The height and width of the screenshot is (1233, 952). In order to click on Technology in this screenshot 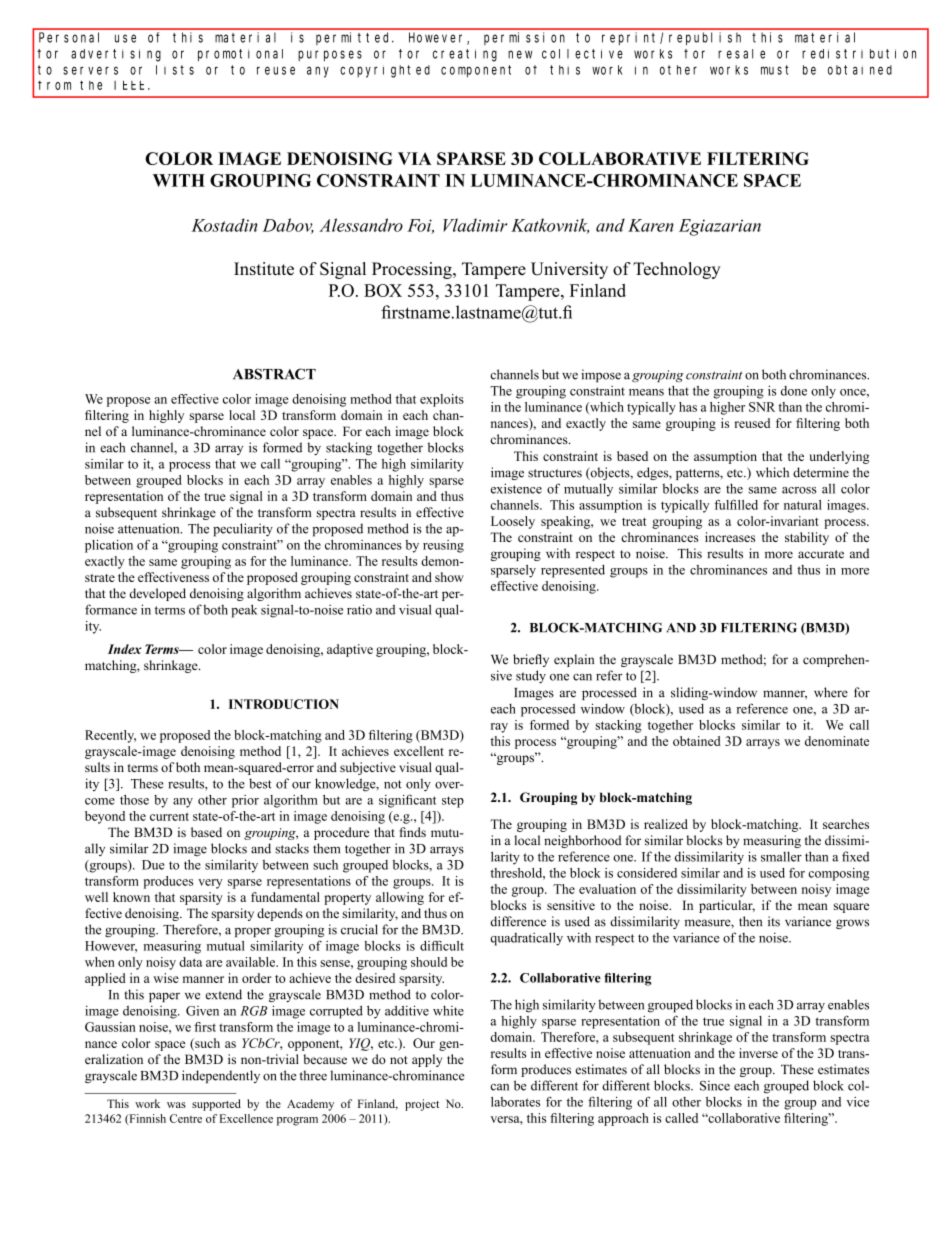, I will do `click(677, 270)`.
